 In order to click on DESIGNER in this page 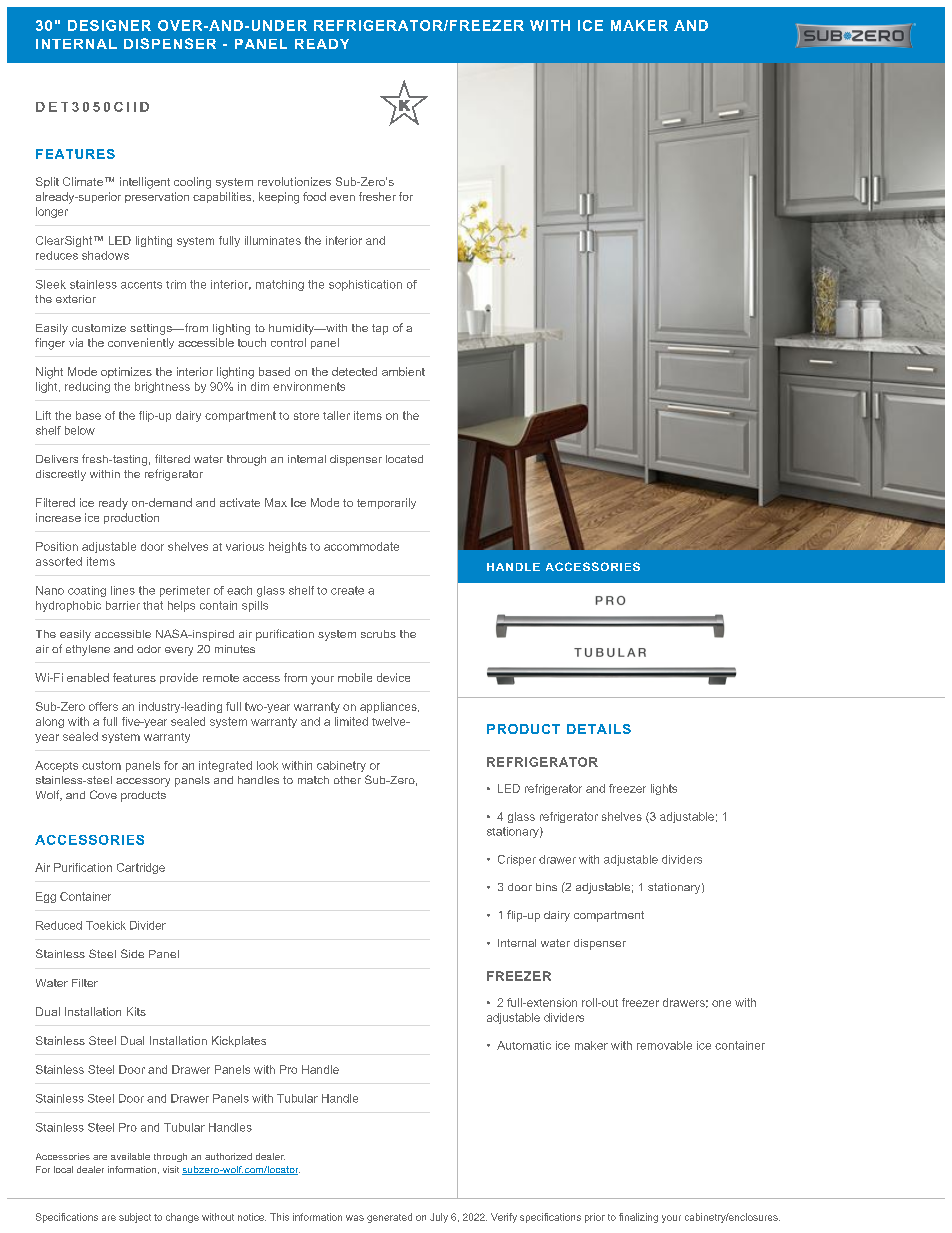, I will do `click(109, 25)`.
